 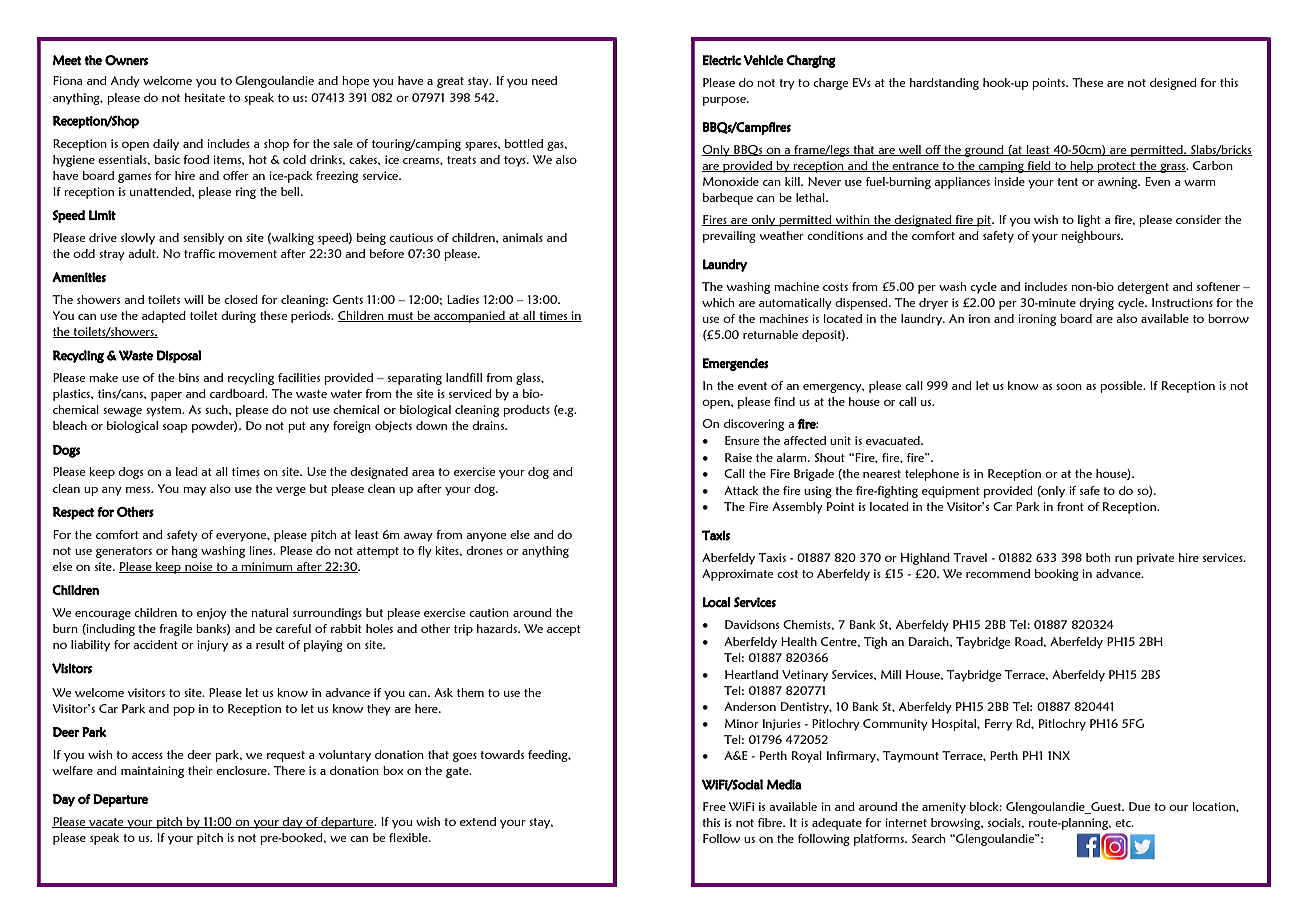 What do you see at coordinates (771, 822) in the image?
I see `fibre` at bounding box center [771, 822].
